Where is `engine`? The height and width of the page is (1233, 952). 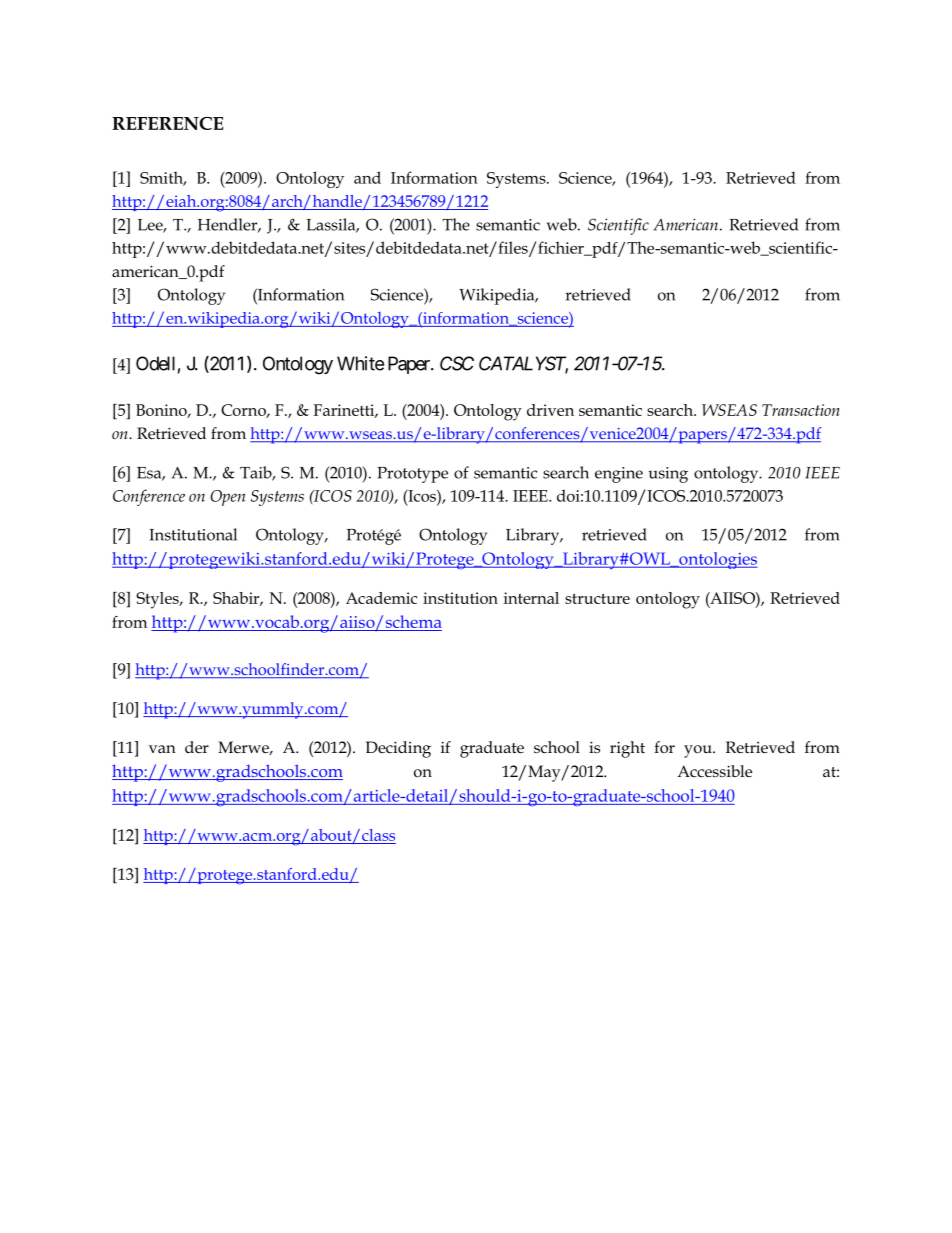
engine is located at coordinates (619, 475).
